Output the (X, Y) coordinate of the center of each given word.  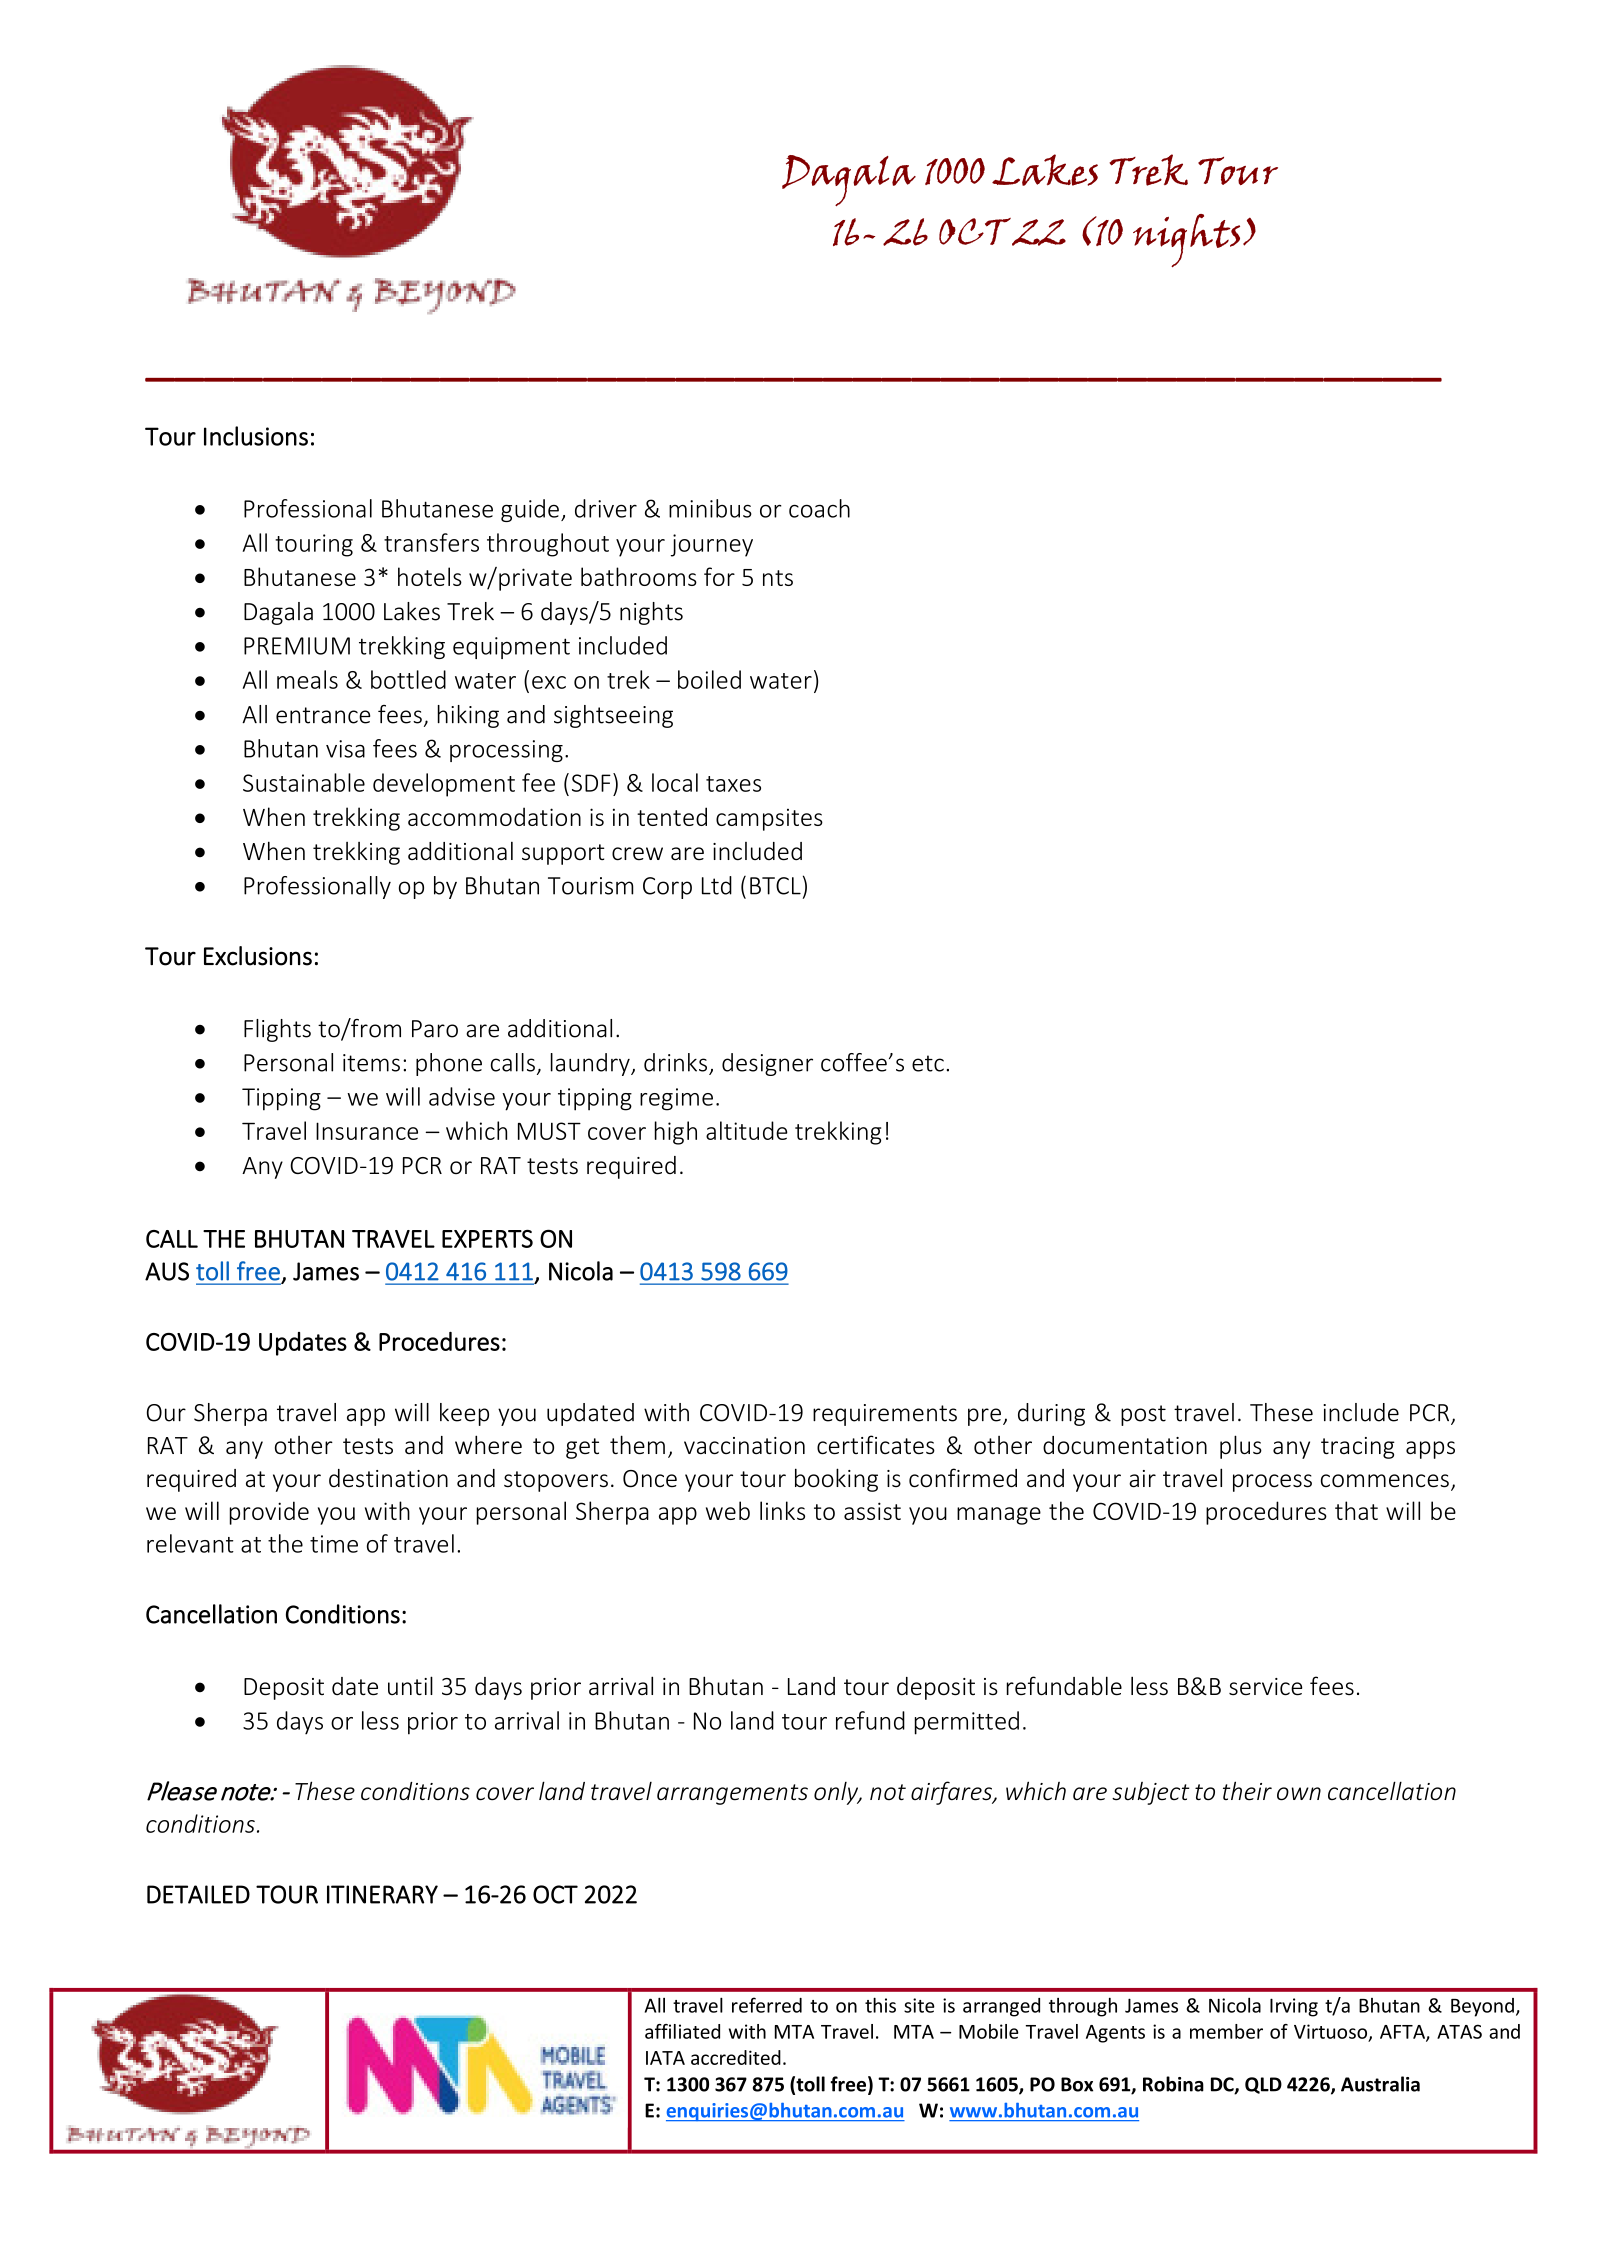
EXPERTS (487, 1239)
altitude (747, 1130)
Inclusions (256, 436)
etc (928, 1063)
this (880, 2005)
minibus (710, 508)
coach (819, 508)
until (410, 1685)
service (1266, 1687)
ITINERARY (382, 1894)
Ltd (717, 885)
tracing (1358, 1448)
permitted (967, 1723)
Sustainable (304, 782)
